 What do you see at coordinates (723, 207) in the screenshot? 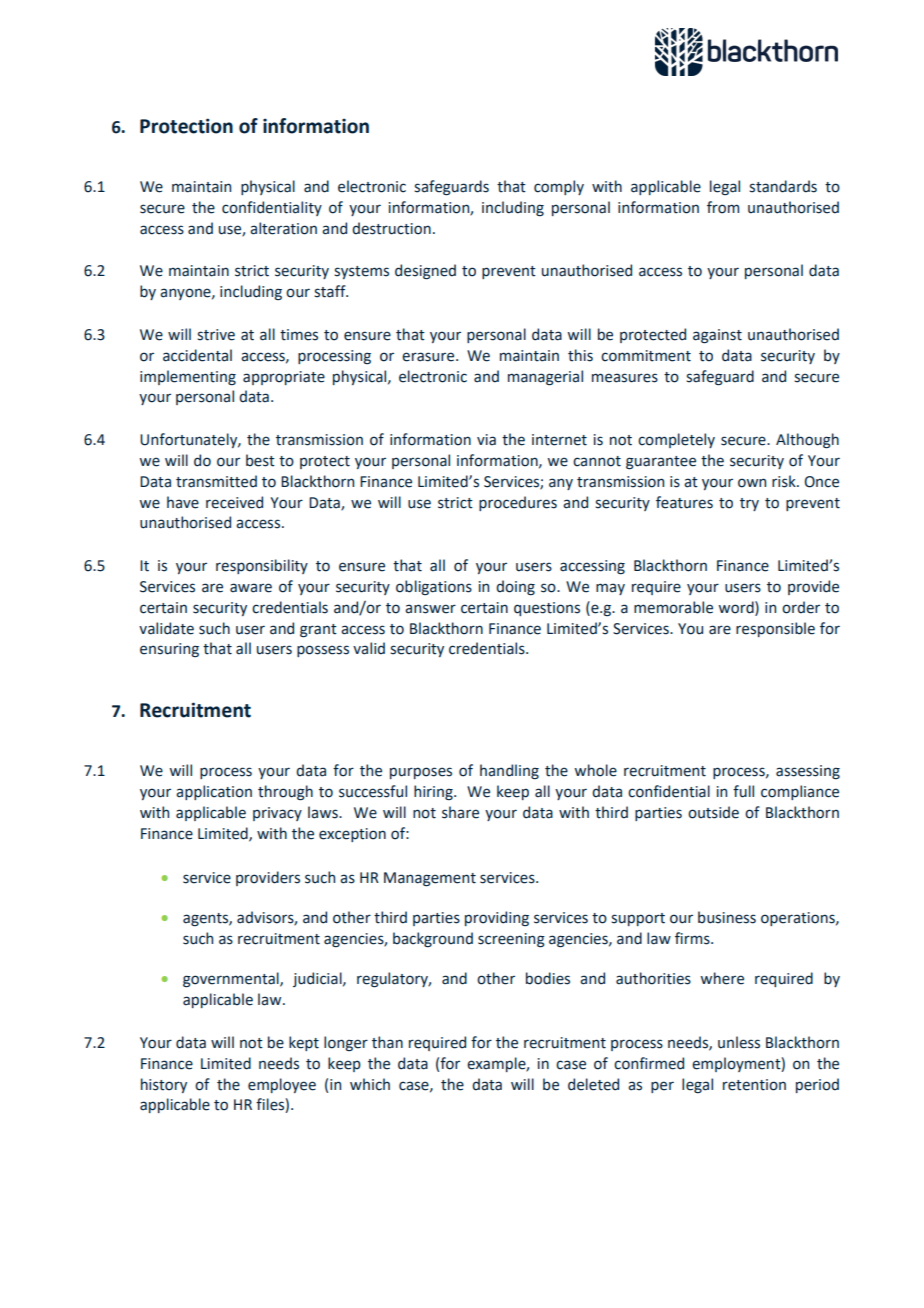
I see `from` at bounding box center [723, 207].
